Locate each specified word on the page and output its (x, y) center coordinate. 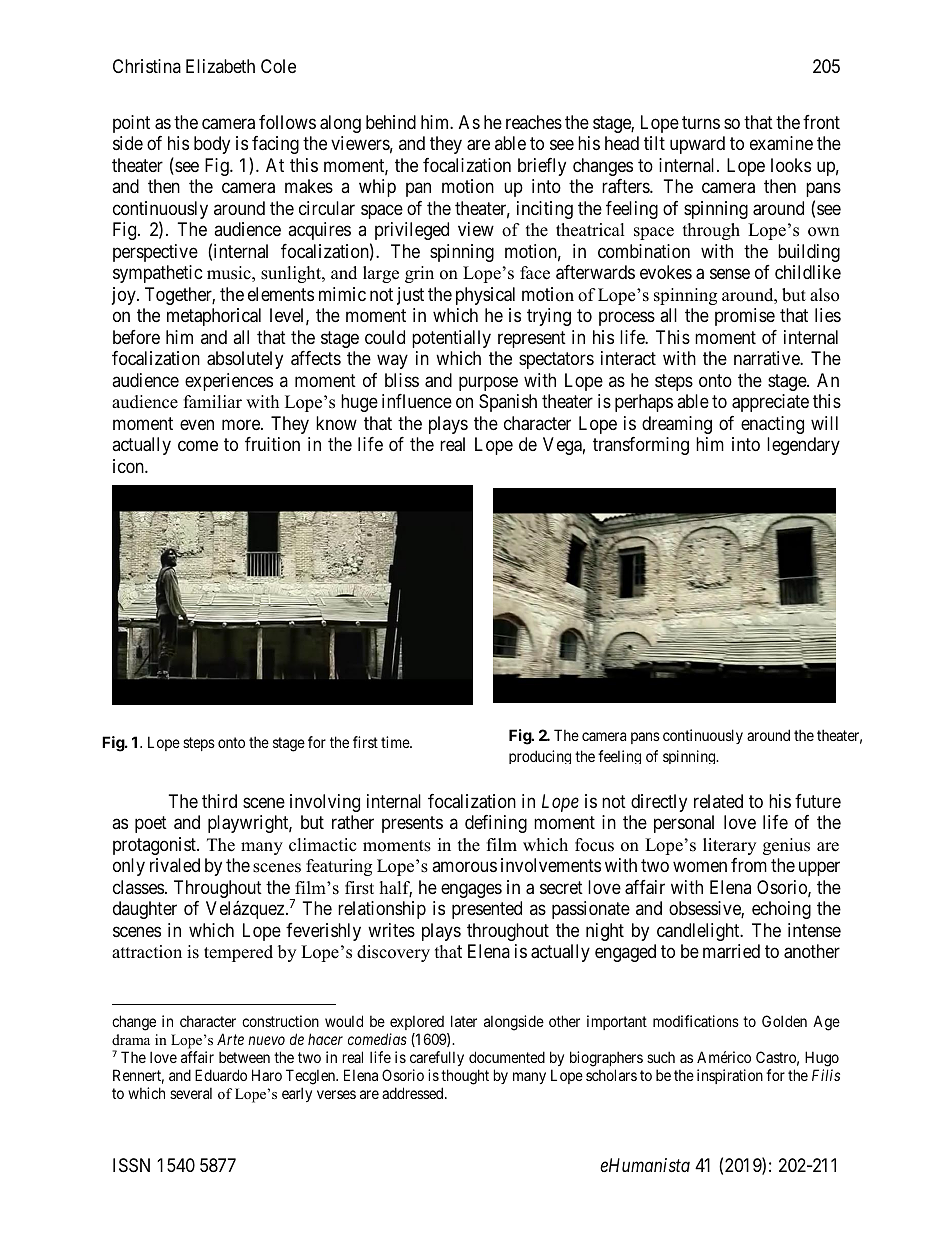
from (749, 865)
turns (701, 122)
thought (465, 1078)
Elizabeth (220, 66)
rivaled (175, 865)
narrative (767, 358)
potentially (451, 339)
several (191, 1093)
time (396, 742)
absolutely (245, 360)
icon (129, 466)
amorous (464, 867)
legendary (803, 446)
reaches (534, 122)
